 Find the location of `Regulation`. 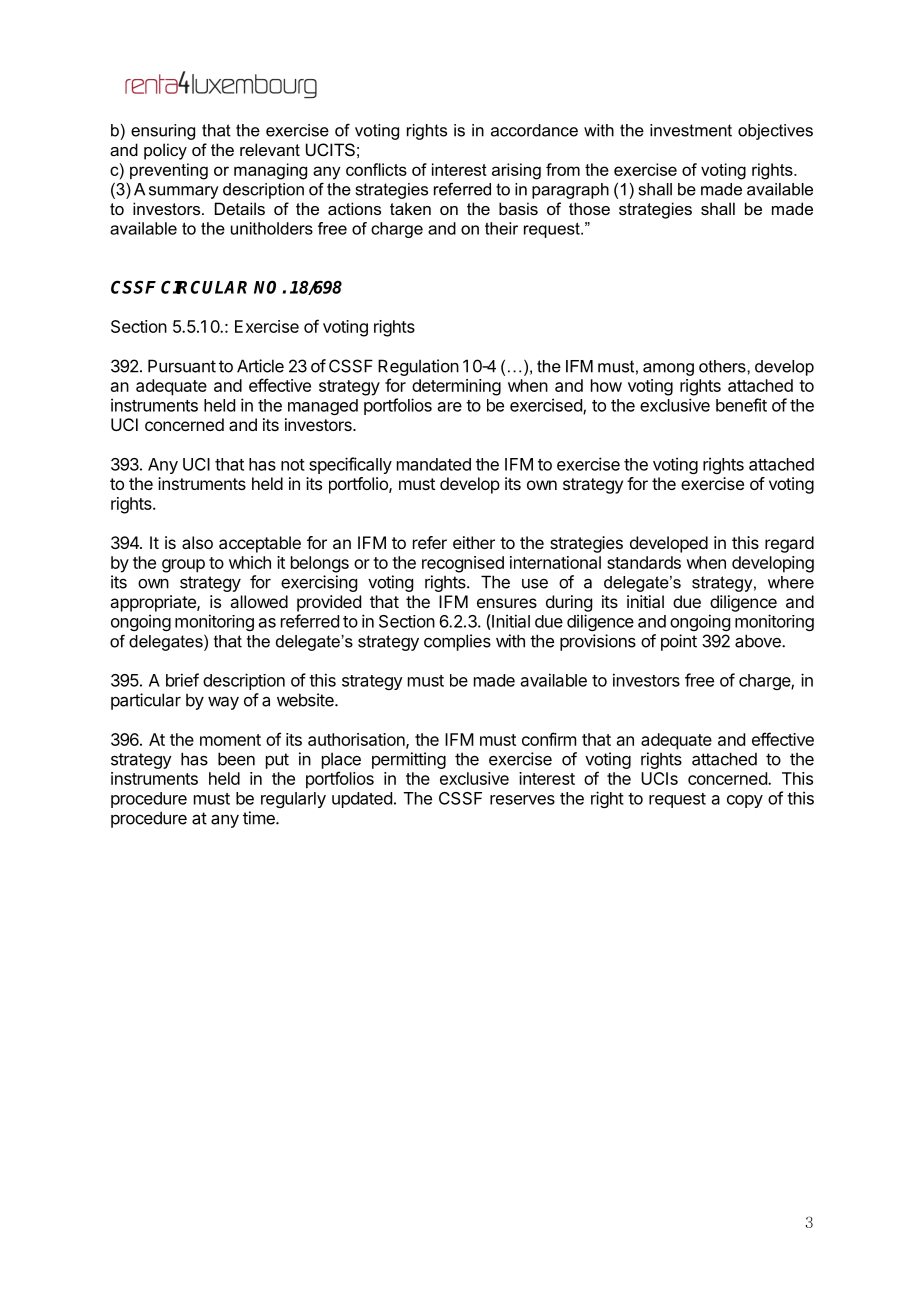

Regulation is located at coordinates (418, 367).
